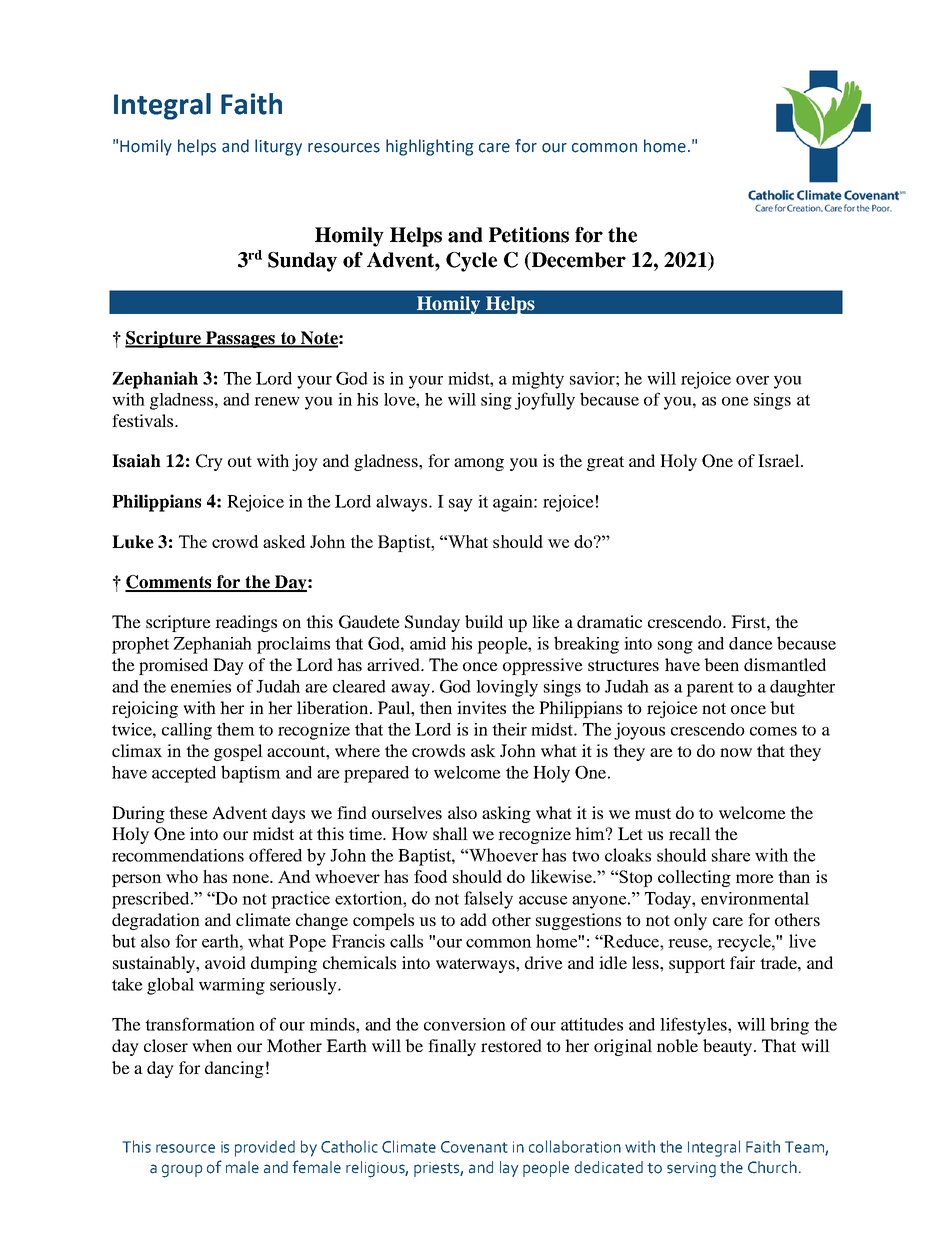 The height and width of the screenshot is (1233, 952). Describe the element at coordinates (251, 878) in the screenshot. I see `none` at that location.
